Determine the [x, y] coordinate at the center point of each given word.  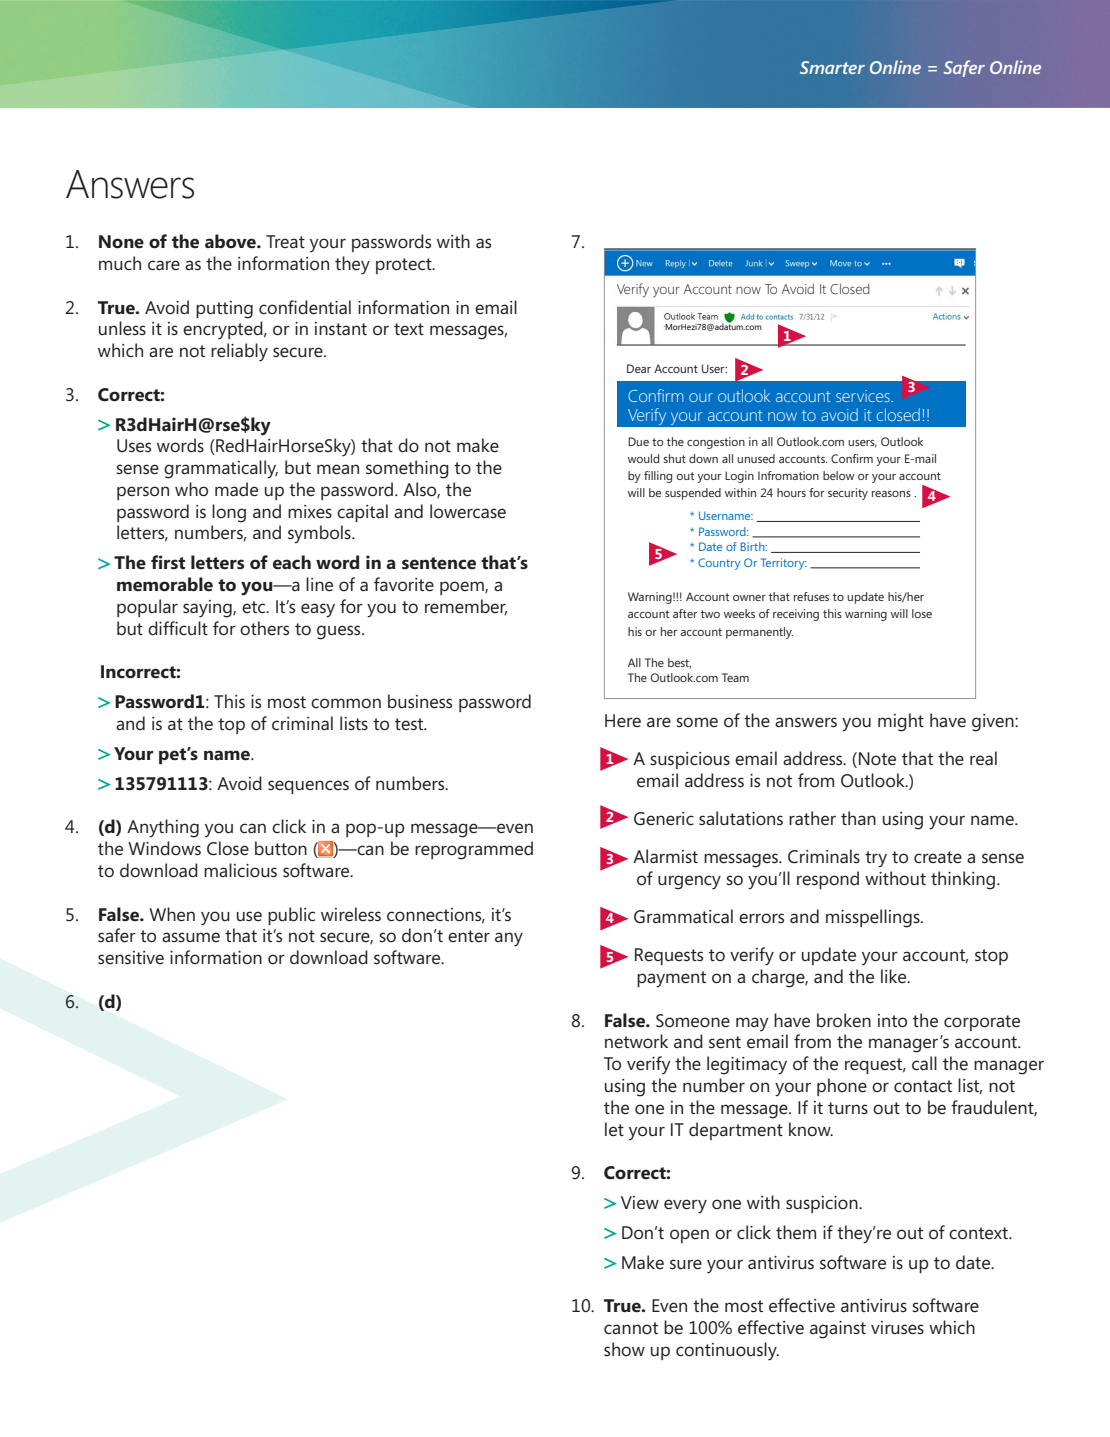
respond [828, 880]
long [229, 513]
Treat [285, 241]
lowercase [468, 511]
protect [405, 266]
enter [469, 936]
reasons [891, 494]
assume [191, 937]
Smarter [832, 67]
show [624, 1349]
